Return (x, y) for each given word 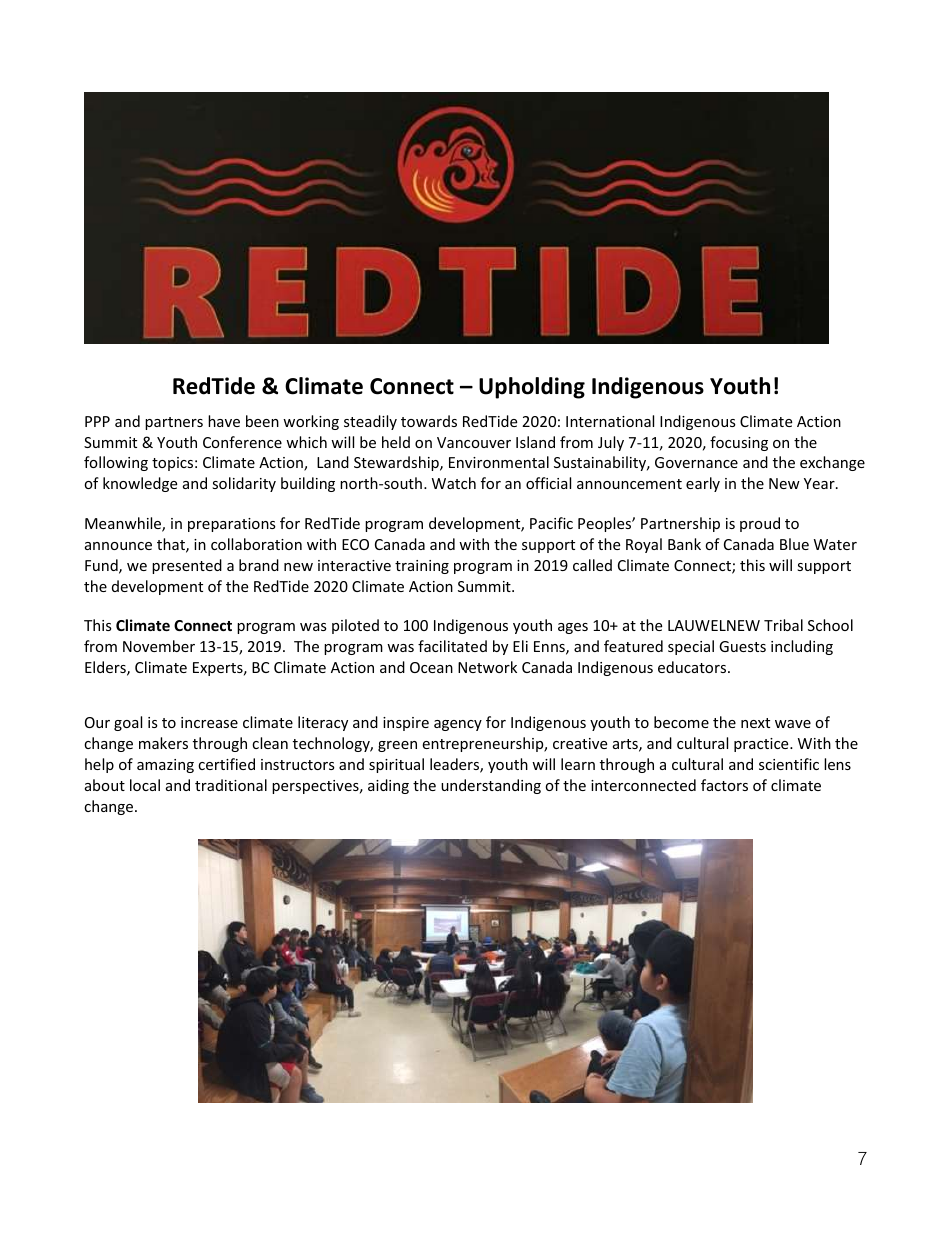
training (422, 567)
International (610, 421)
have (224, 421)
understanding (491, 786)
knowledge (140, 484)
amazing (165, 766)
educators (693, 667)
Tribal (783, 625)
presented (187, 566)
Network (487, 667)
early (703, 484)
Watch (454, 483)
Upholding (532, 388)
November (159, 646)
